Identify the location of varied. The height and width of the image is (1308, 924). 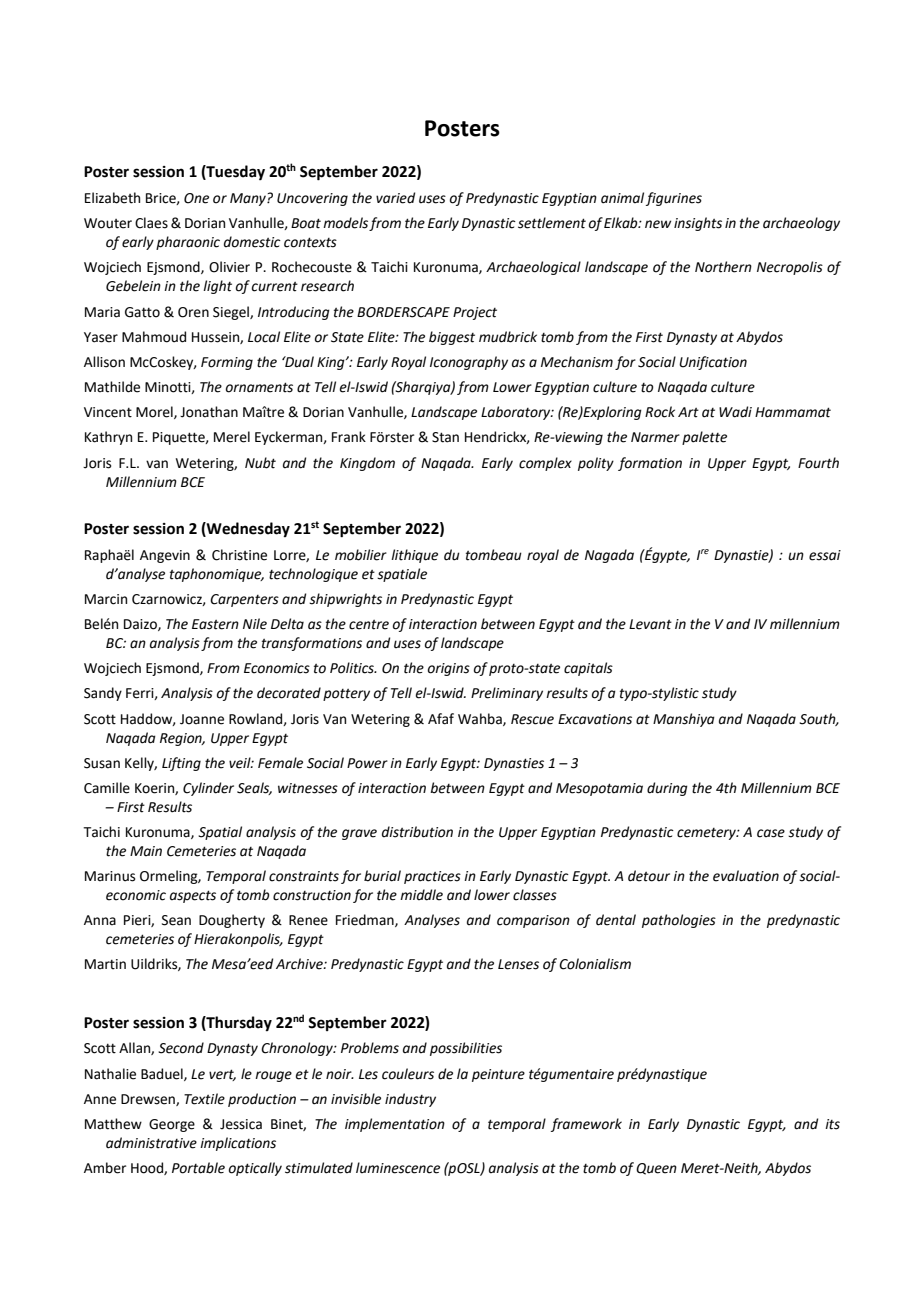
(395, 198).
